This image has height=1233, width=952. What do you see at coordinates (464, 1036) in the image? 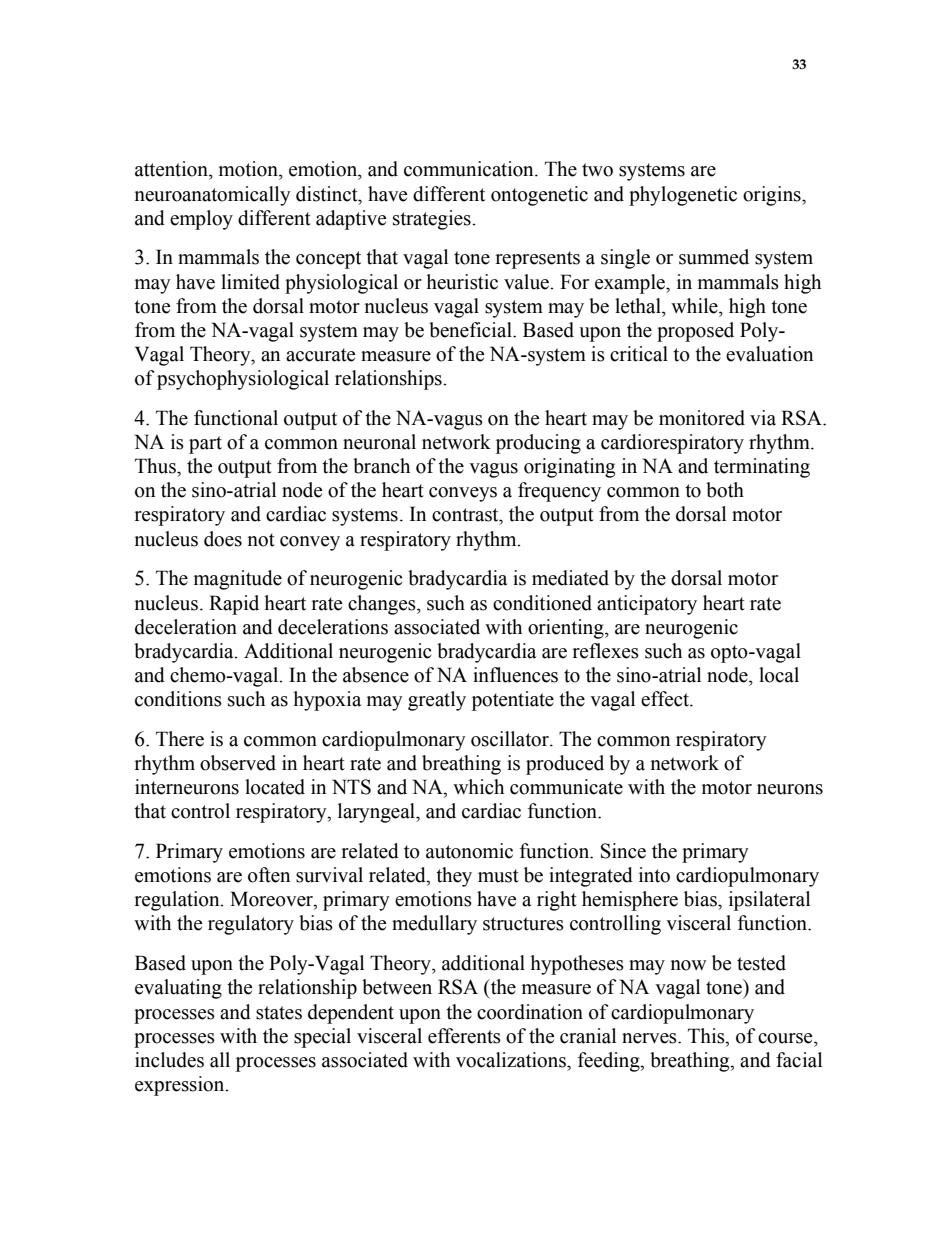
I see `efferents` at bounding box center [464, 1036].
